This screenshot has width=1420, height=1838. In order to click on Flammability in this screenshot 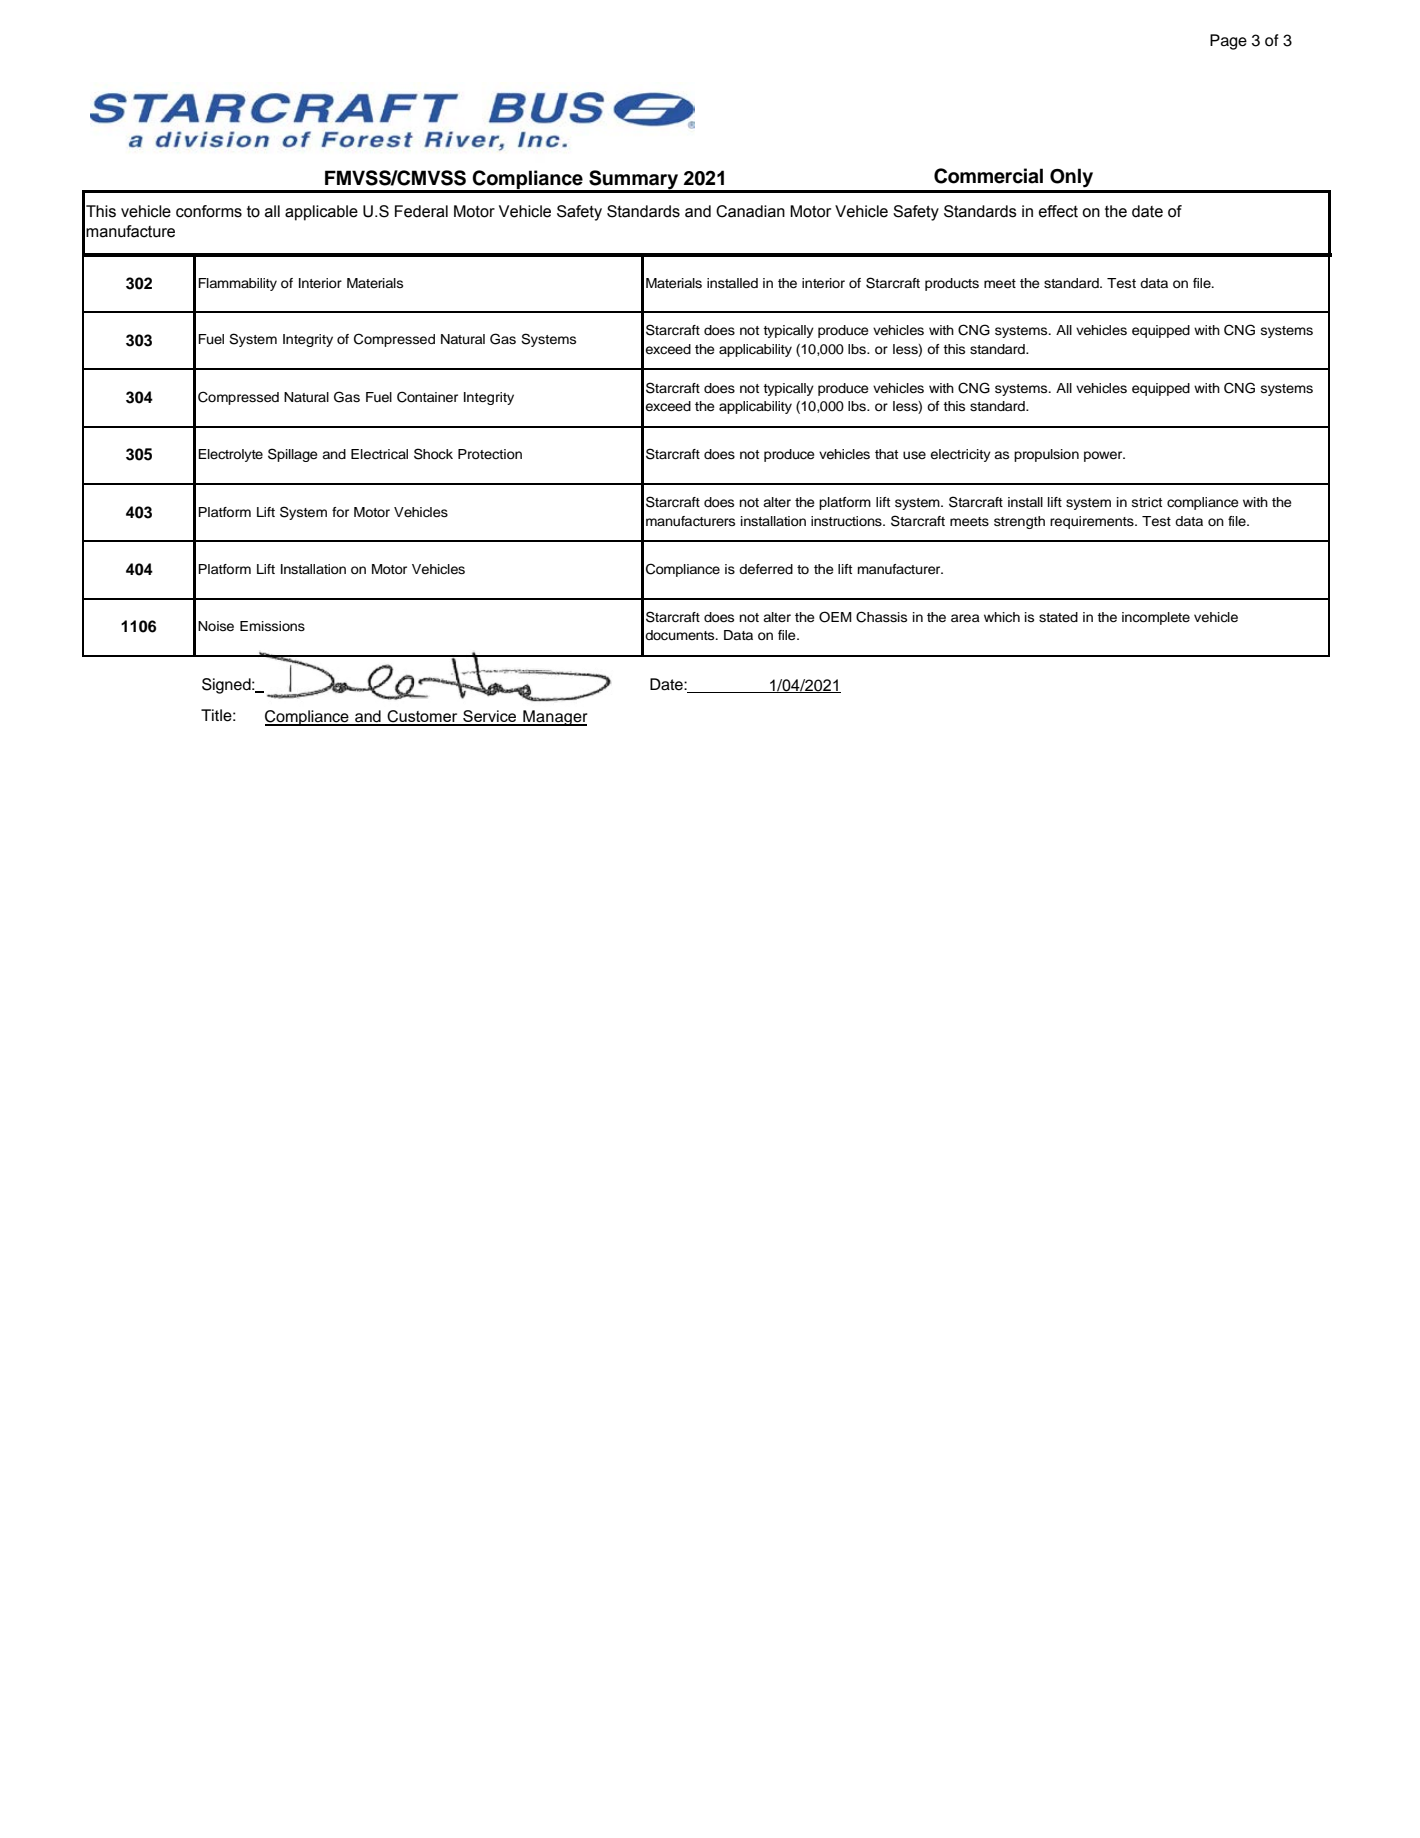, I will do `click(237, 284)`.
